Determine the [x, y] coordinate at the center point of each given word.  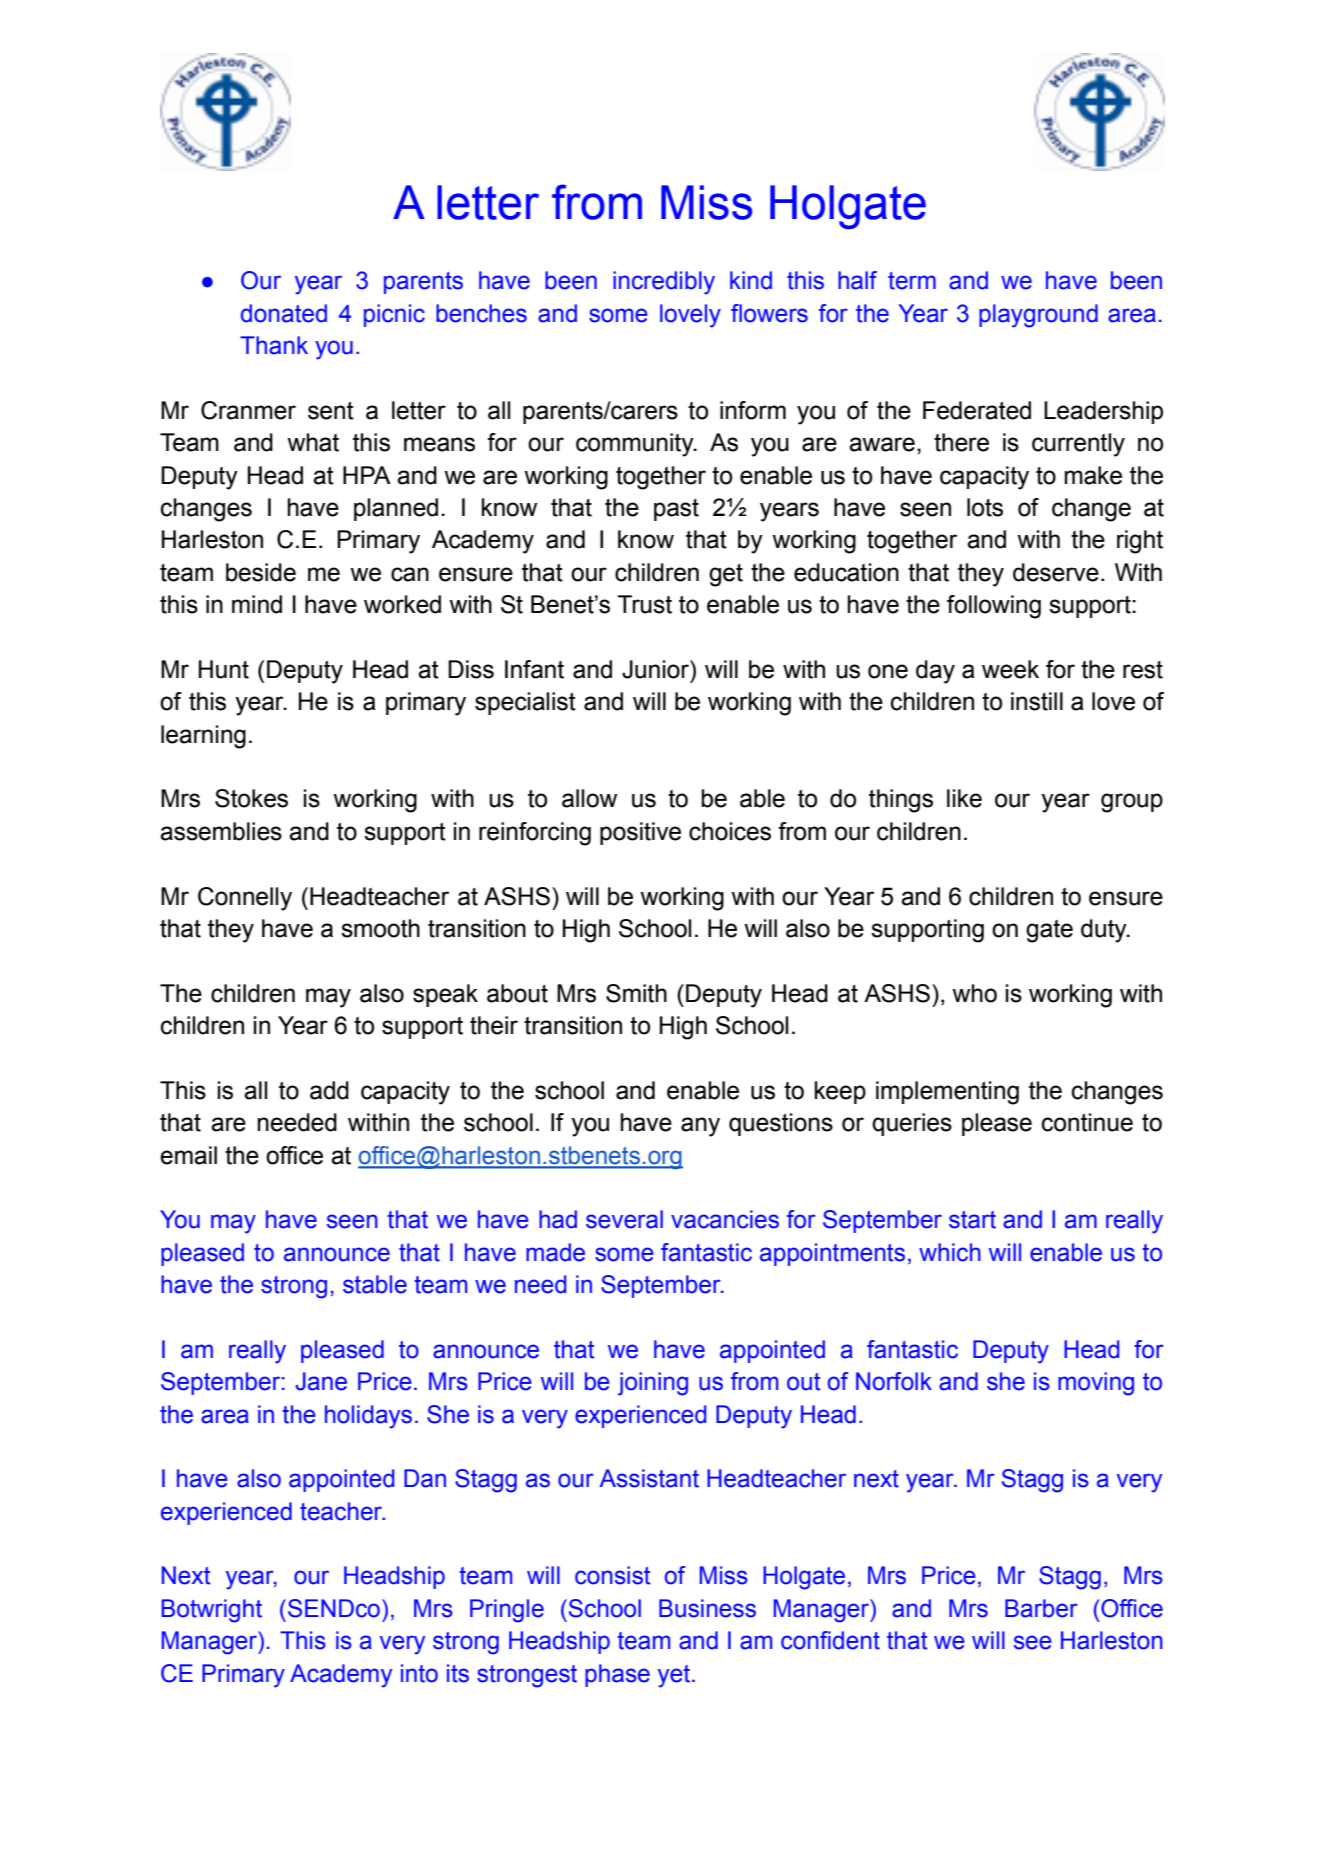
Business [707, 1608]
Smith [636, 993]
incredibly [664, 283]
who [974, 993]
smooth [380, 928]
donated [284, 313]
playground [1038, 316]
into [419, 1673]
